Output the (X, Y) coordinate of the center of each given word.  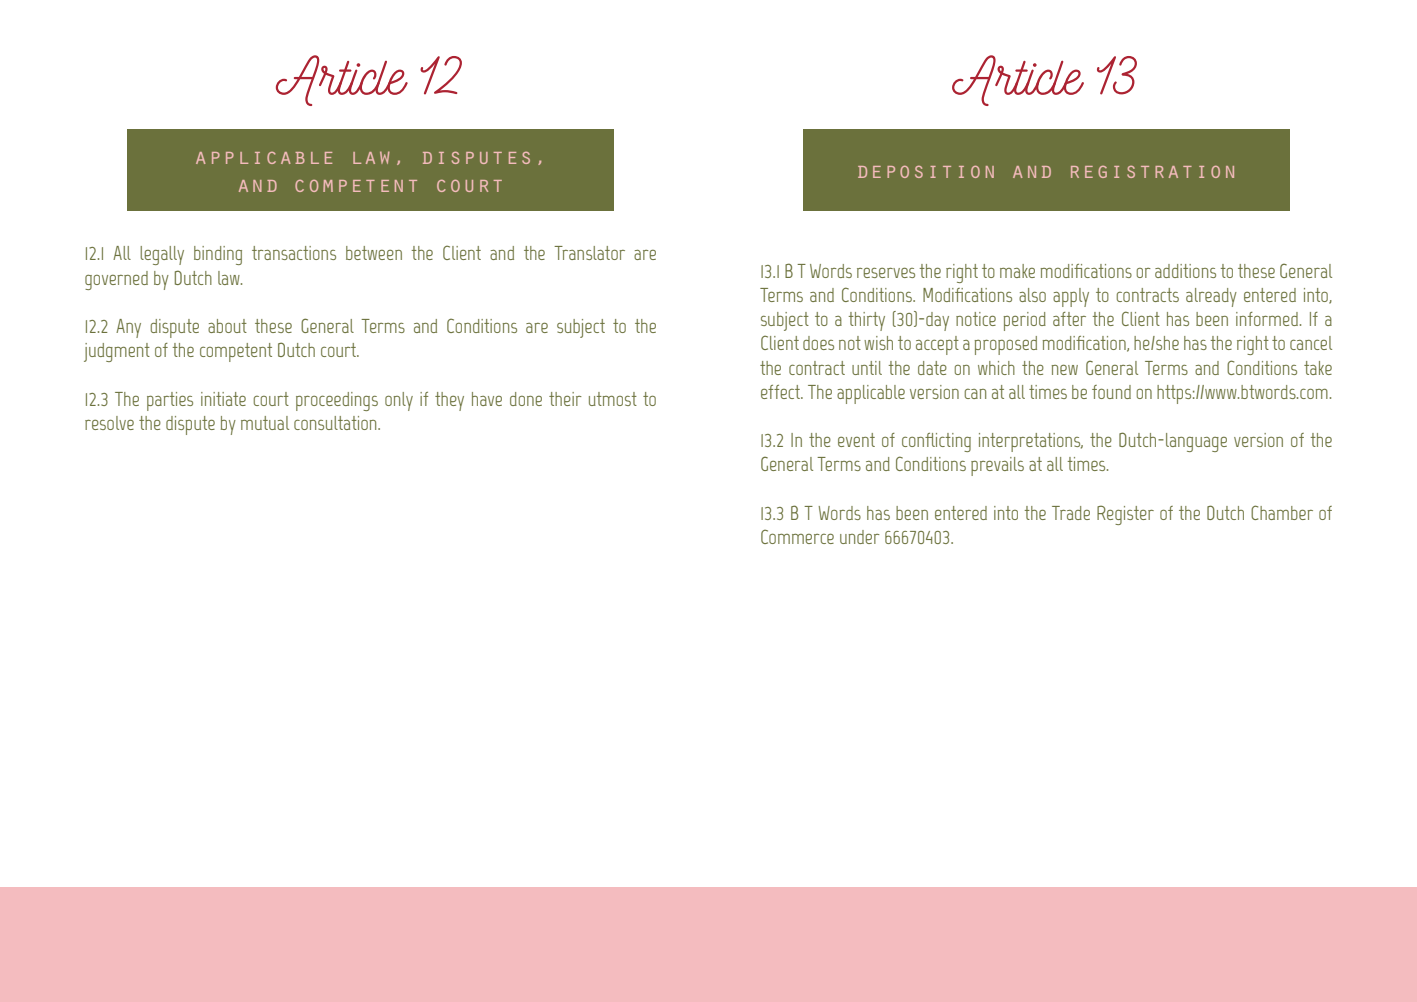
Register (1125, 515)
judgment (117, 352)
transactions (294, 253)
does (818, 343)
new (1065, 369)
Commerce (797, 536)
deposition (926, 171)
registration (1152, 171)
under (860, 537)
